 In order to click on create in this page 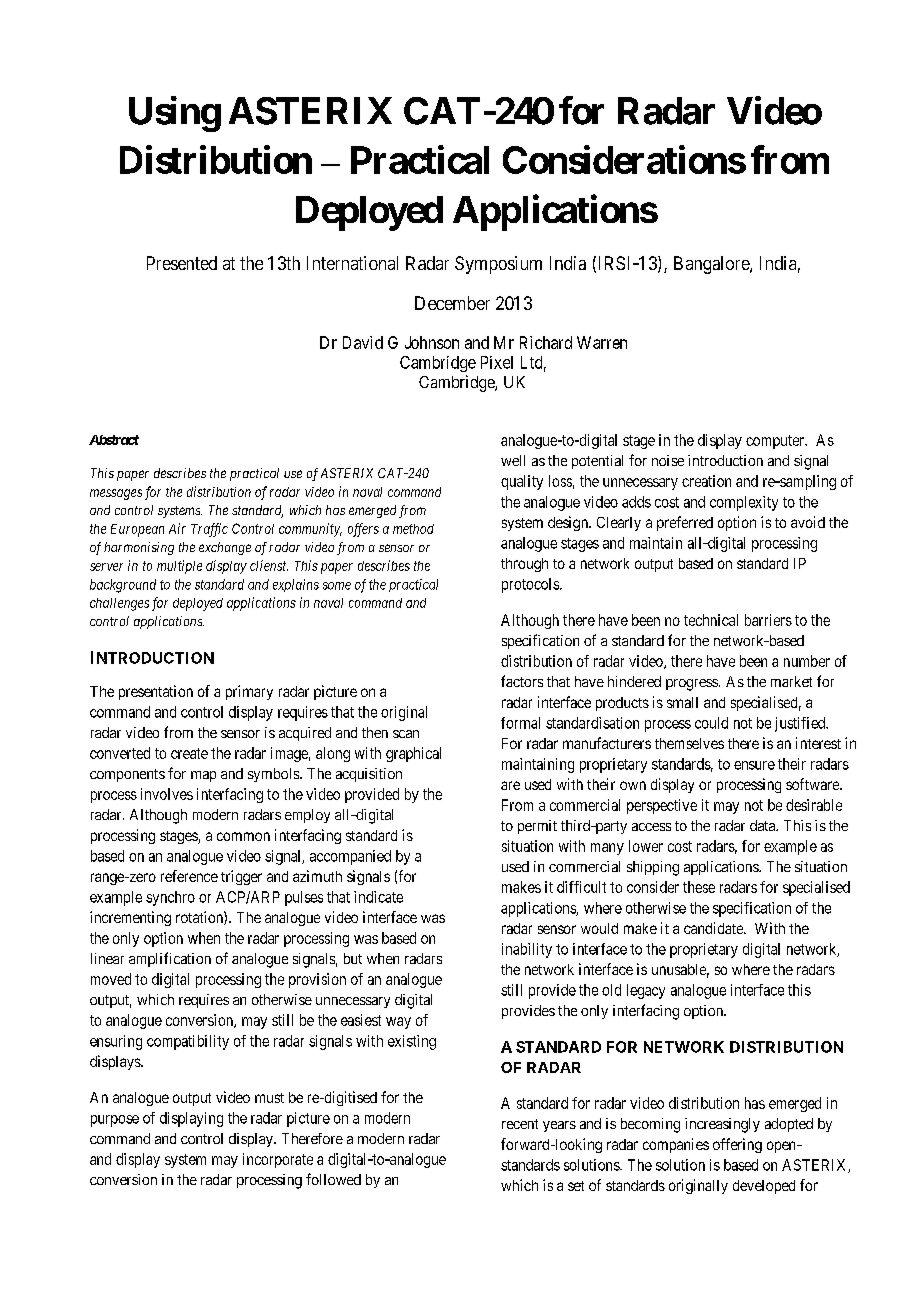, I will do `click(189, 753)`.
